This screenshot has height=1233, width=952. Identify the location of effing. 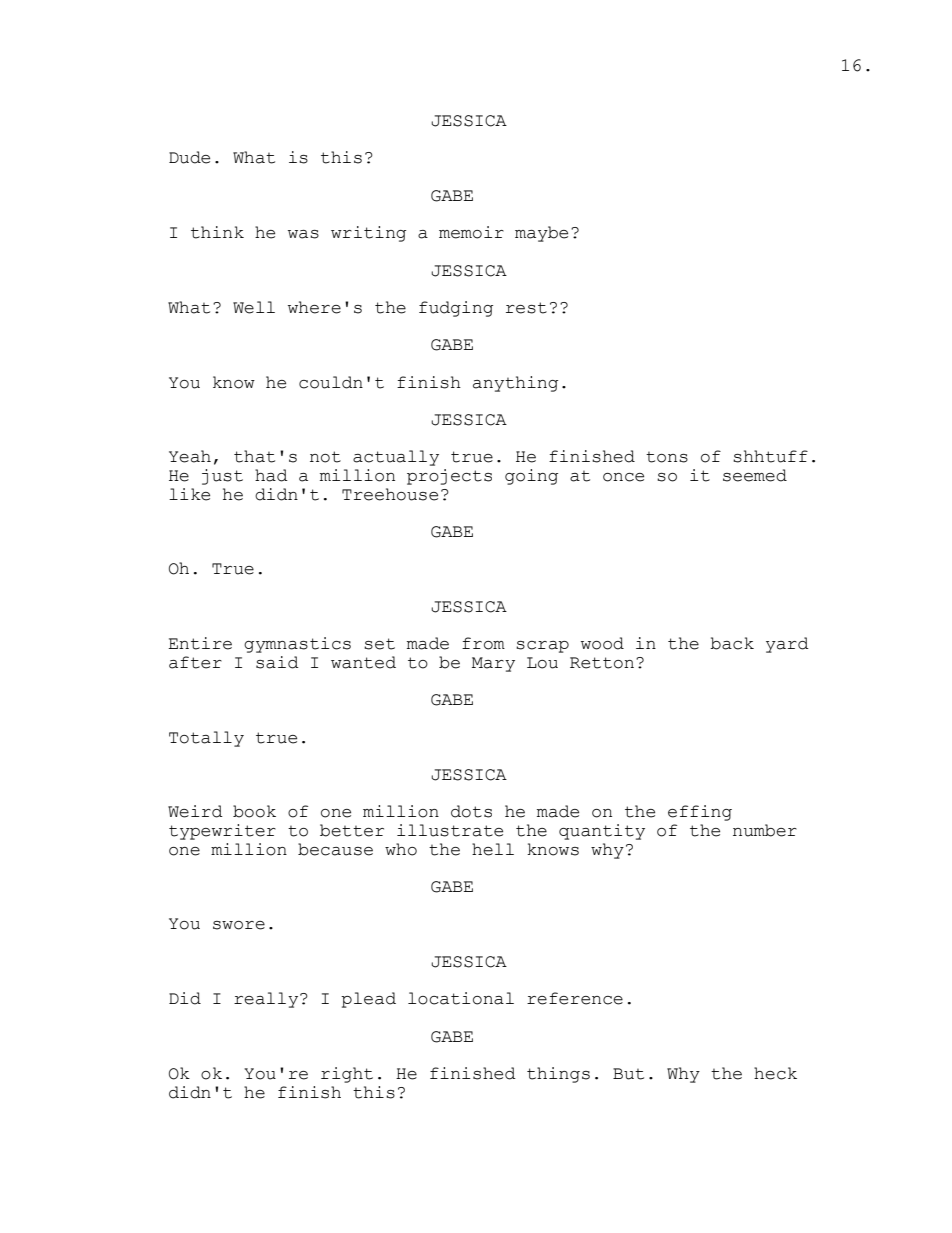
(700, 813).
